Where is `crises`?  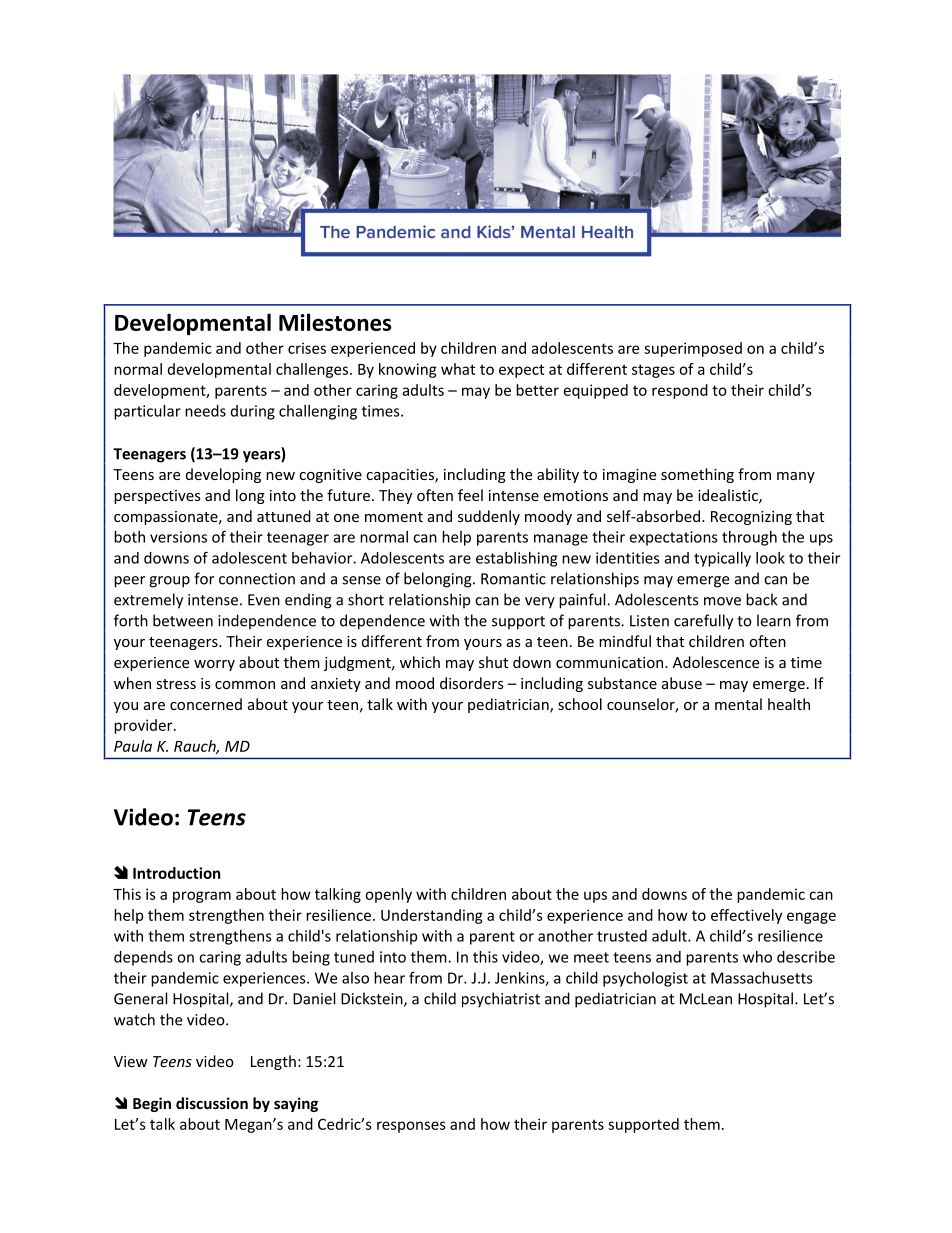 crises is located at coordinates (307, 348).
